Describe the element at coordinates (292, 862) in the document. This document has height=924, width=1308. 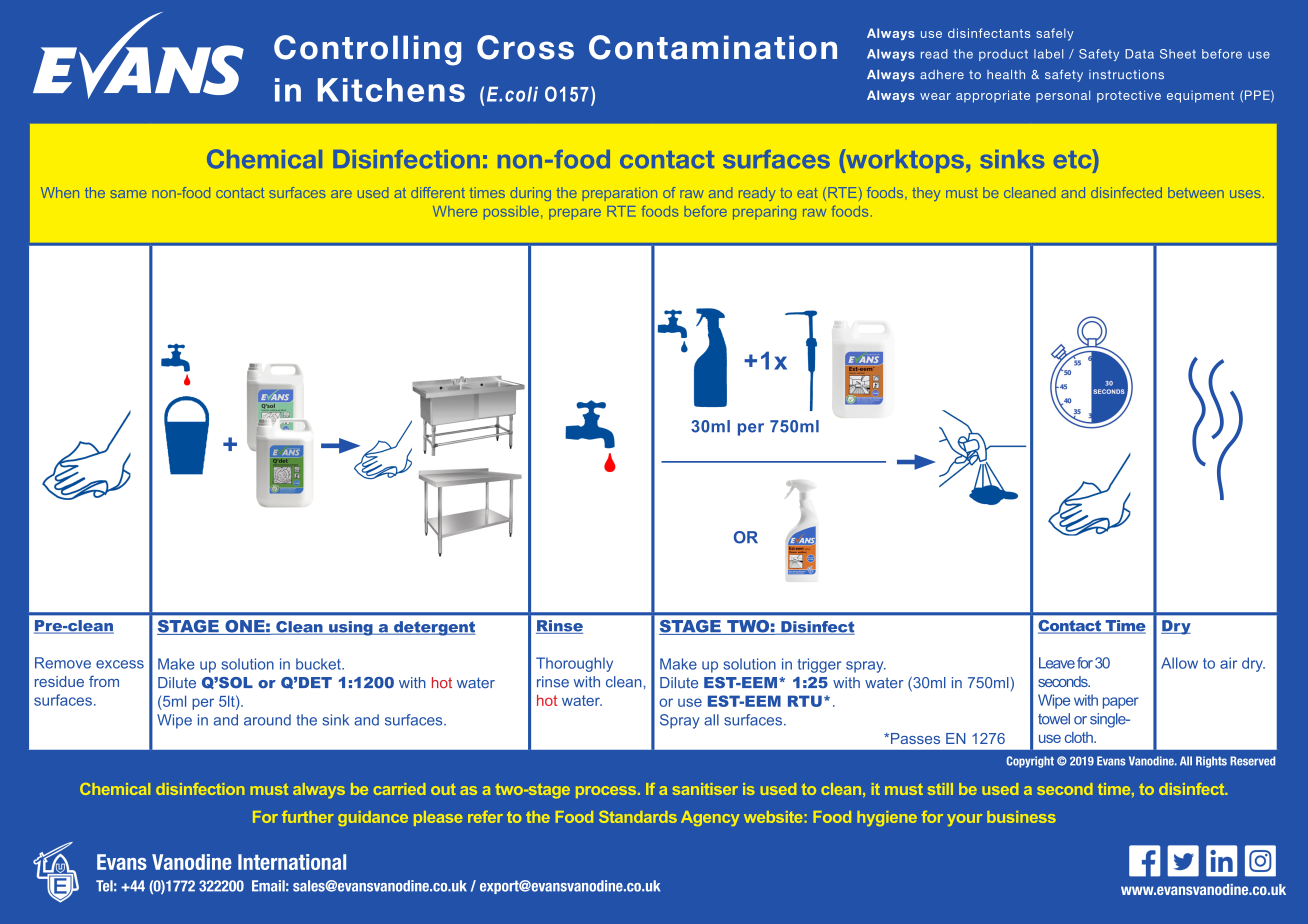
I see `International` at that location.
